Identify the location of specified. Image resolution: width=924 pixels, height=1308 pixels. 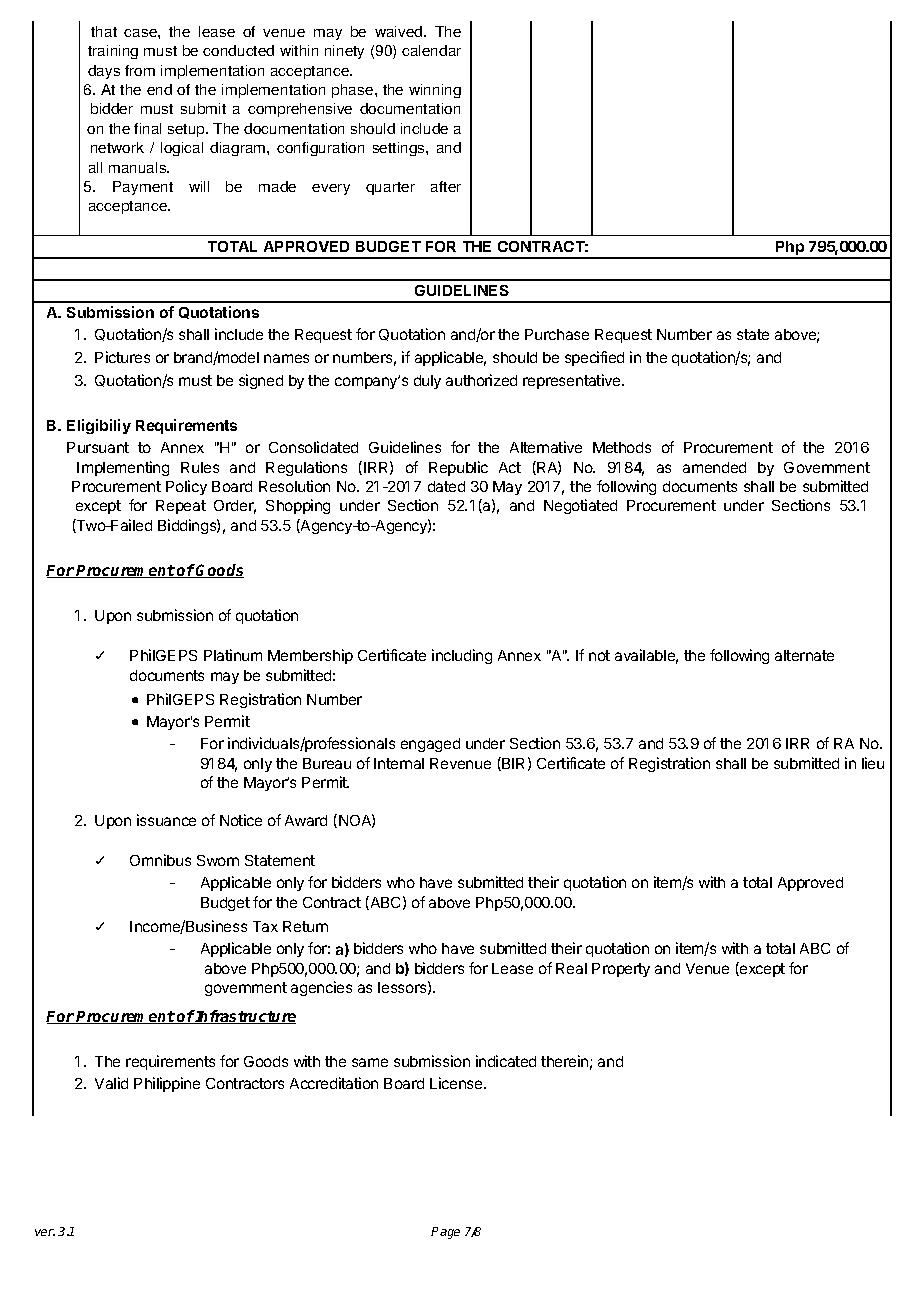
(594, 358).
